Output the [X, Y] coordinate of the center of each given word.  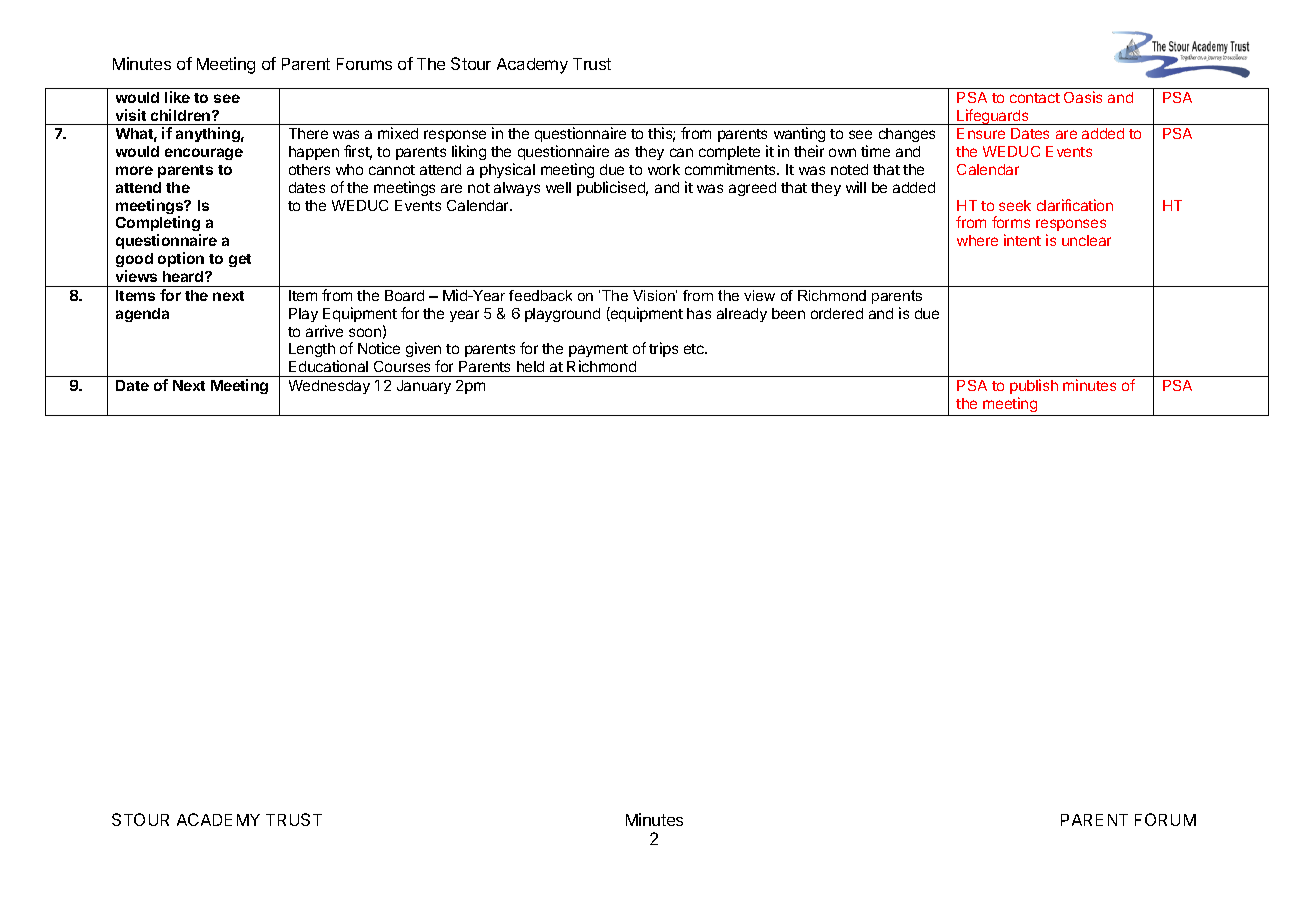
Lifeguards [993, 117]
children [182, 115]
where [977, 240]
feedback [540, 295]
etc [695, 349]
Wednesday [329, 387]
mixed [398, 133]
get [240, 260]
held [530, 366]
